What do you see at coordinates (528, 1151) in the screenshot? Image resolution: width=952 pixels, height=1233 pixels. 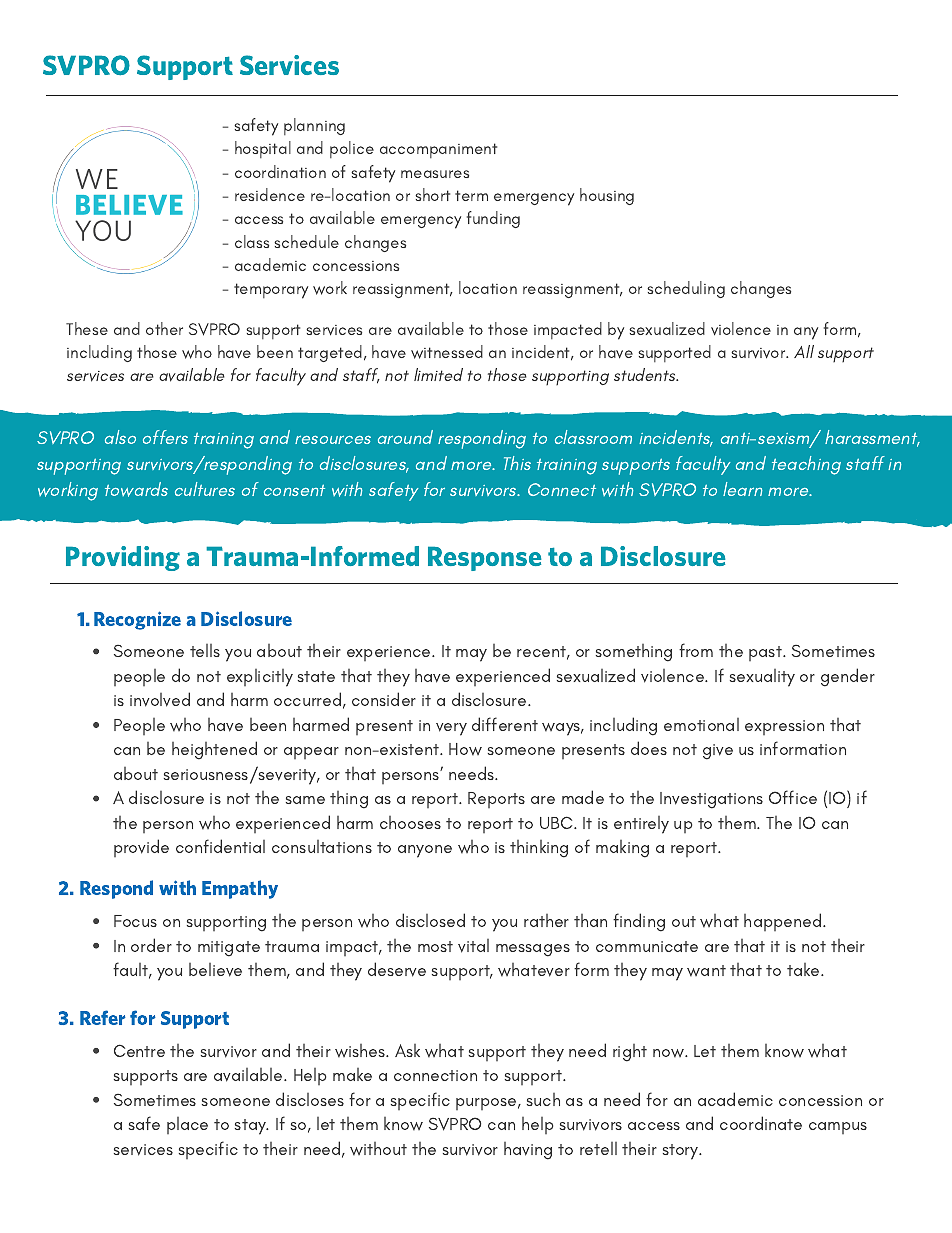 I see `having` at bounding box center [528, 1151].
